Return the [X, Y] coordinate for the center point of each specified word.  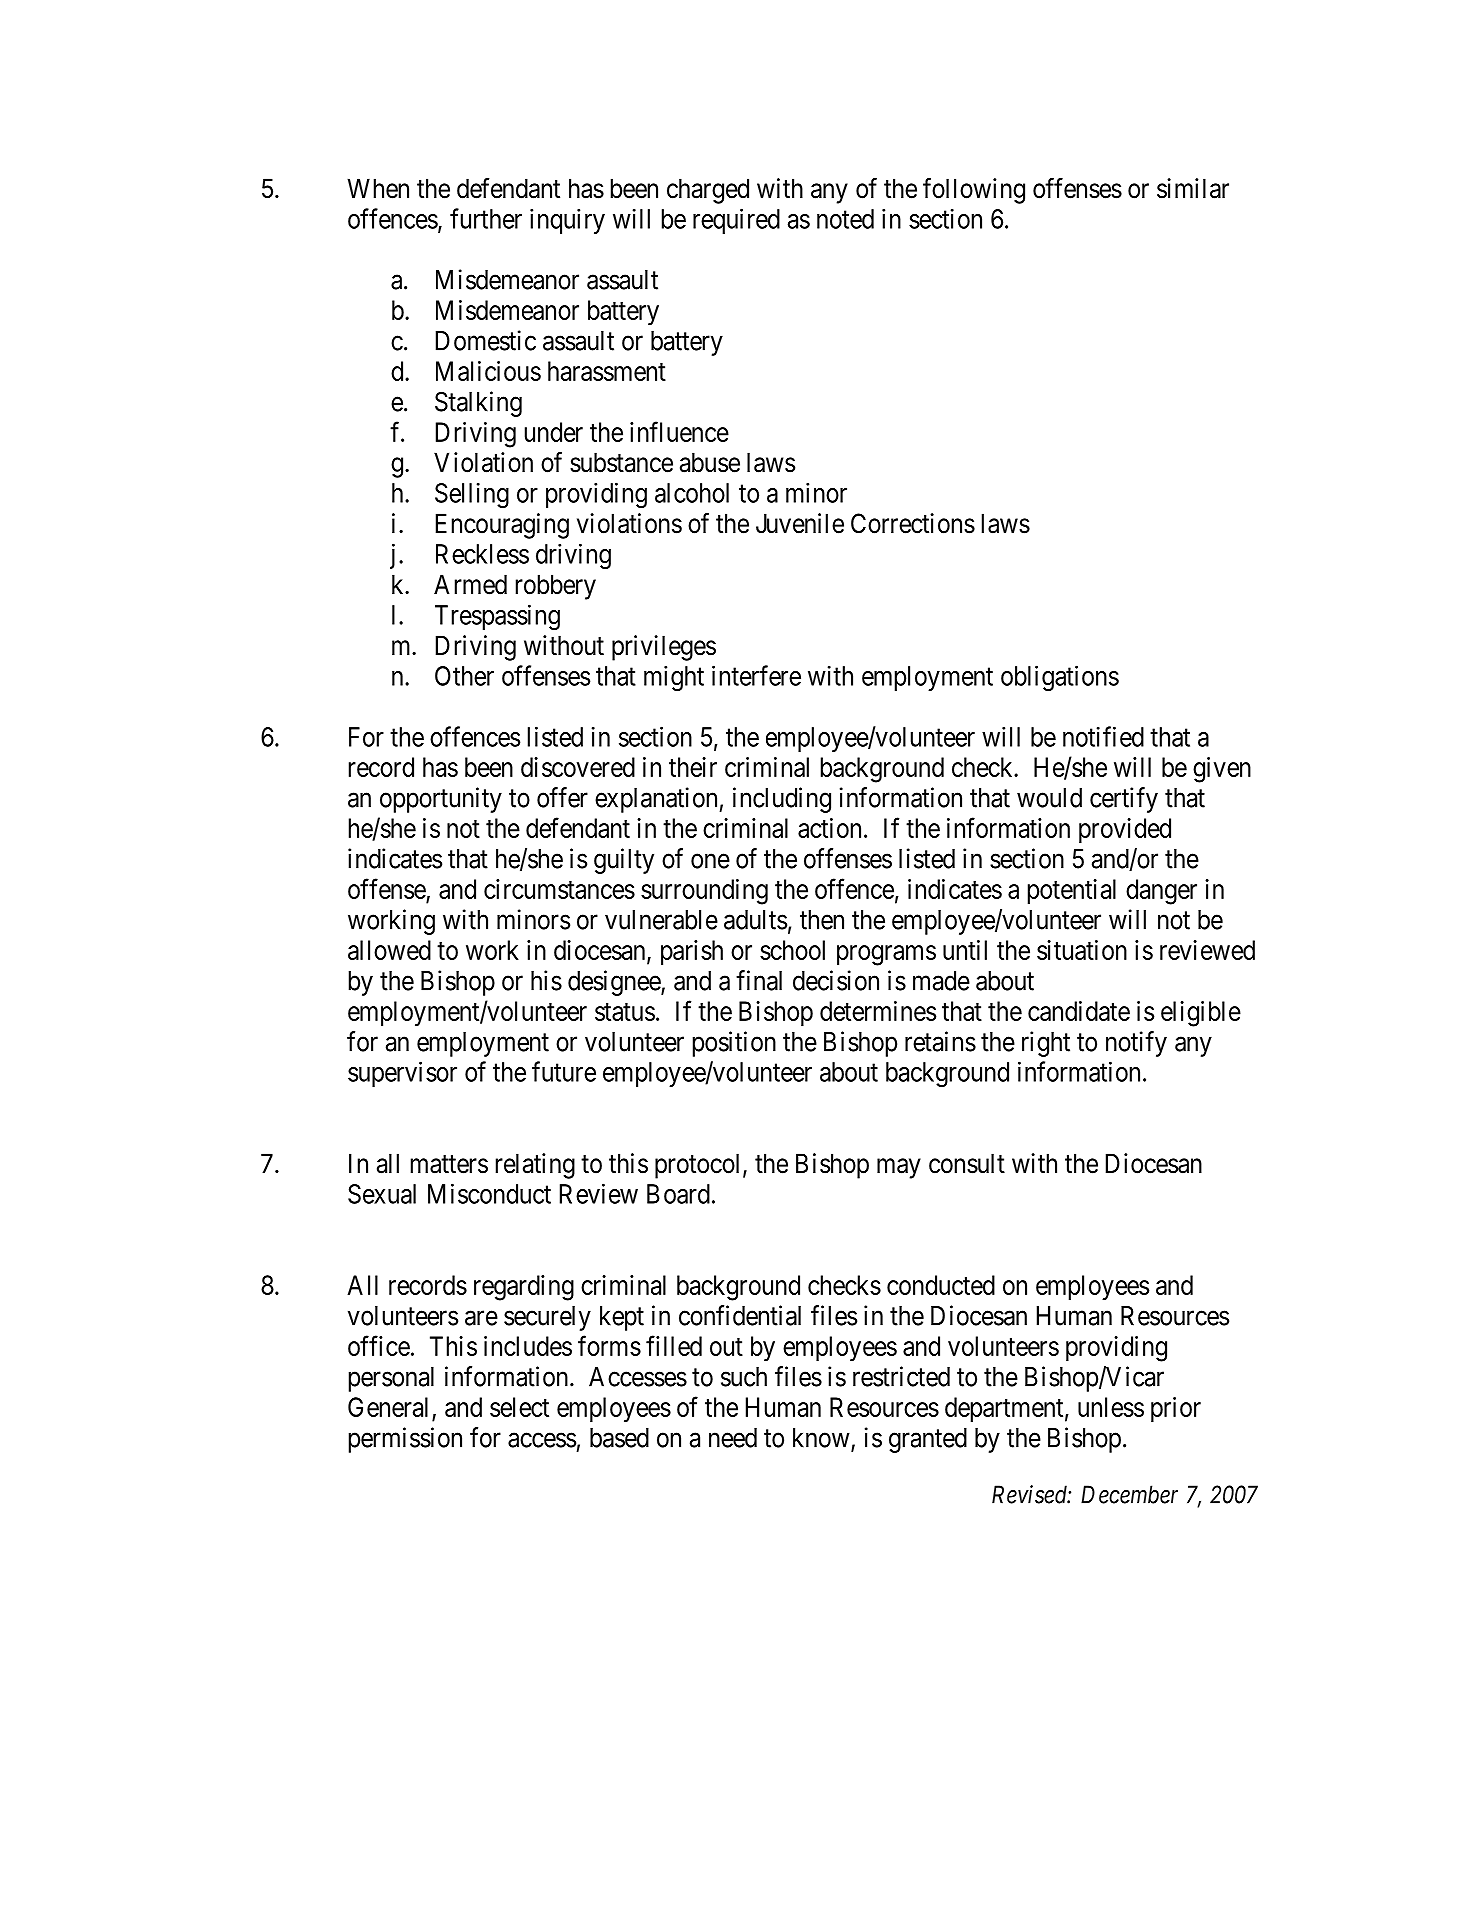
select [519, 1407]
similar [1193, 188]
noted [845, 219]
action [829, 828]
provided [1125, 830]
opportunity [441, 800]
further [486, 218]
